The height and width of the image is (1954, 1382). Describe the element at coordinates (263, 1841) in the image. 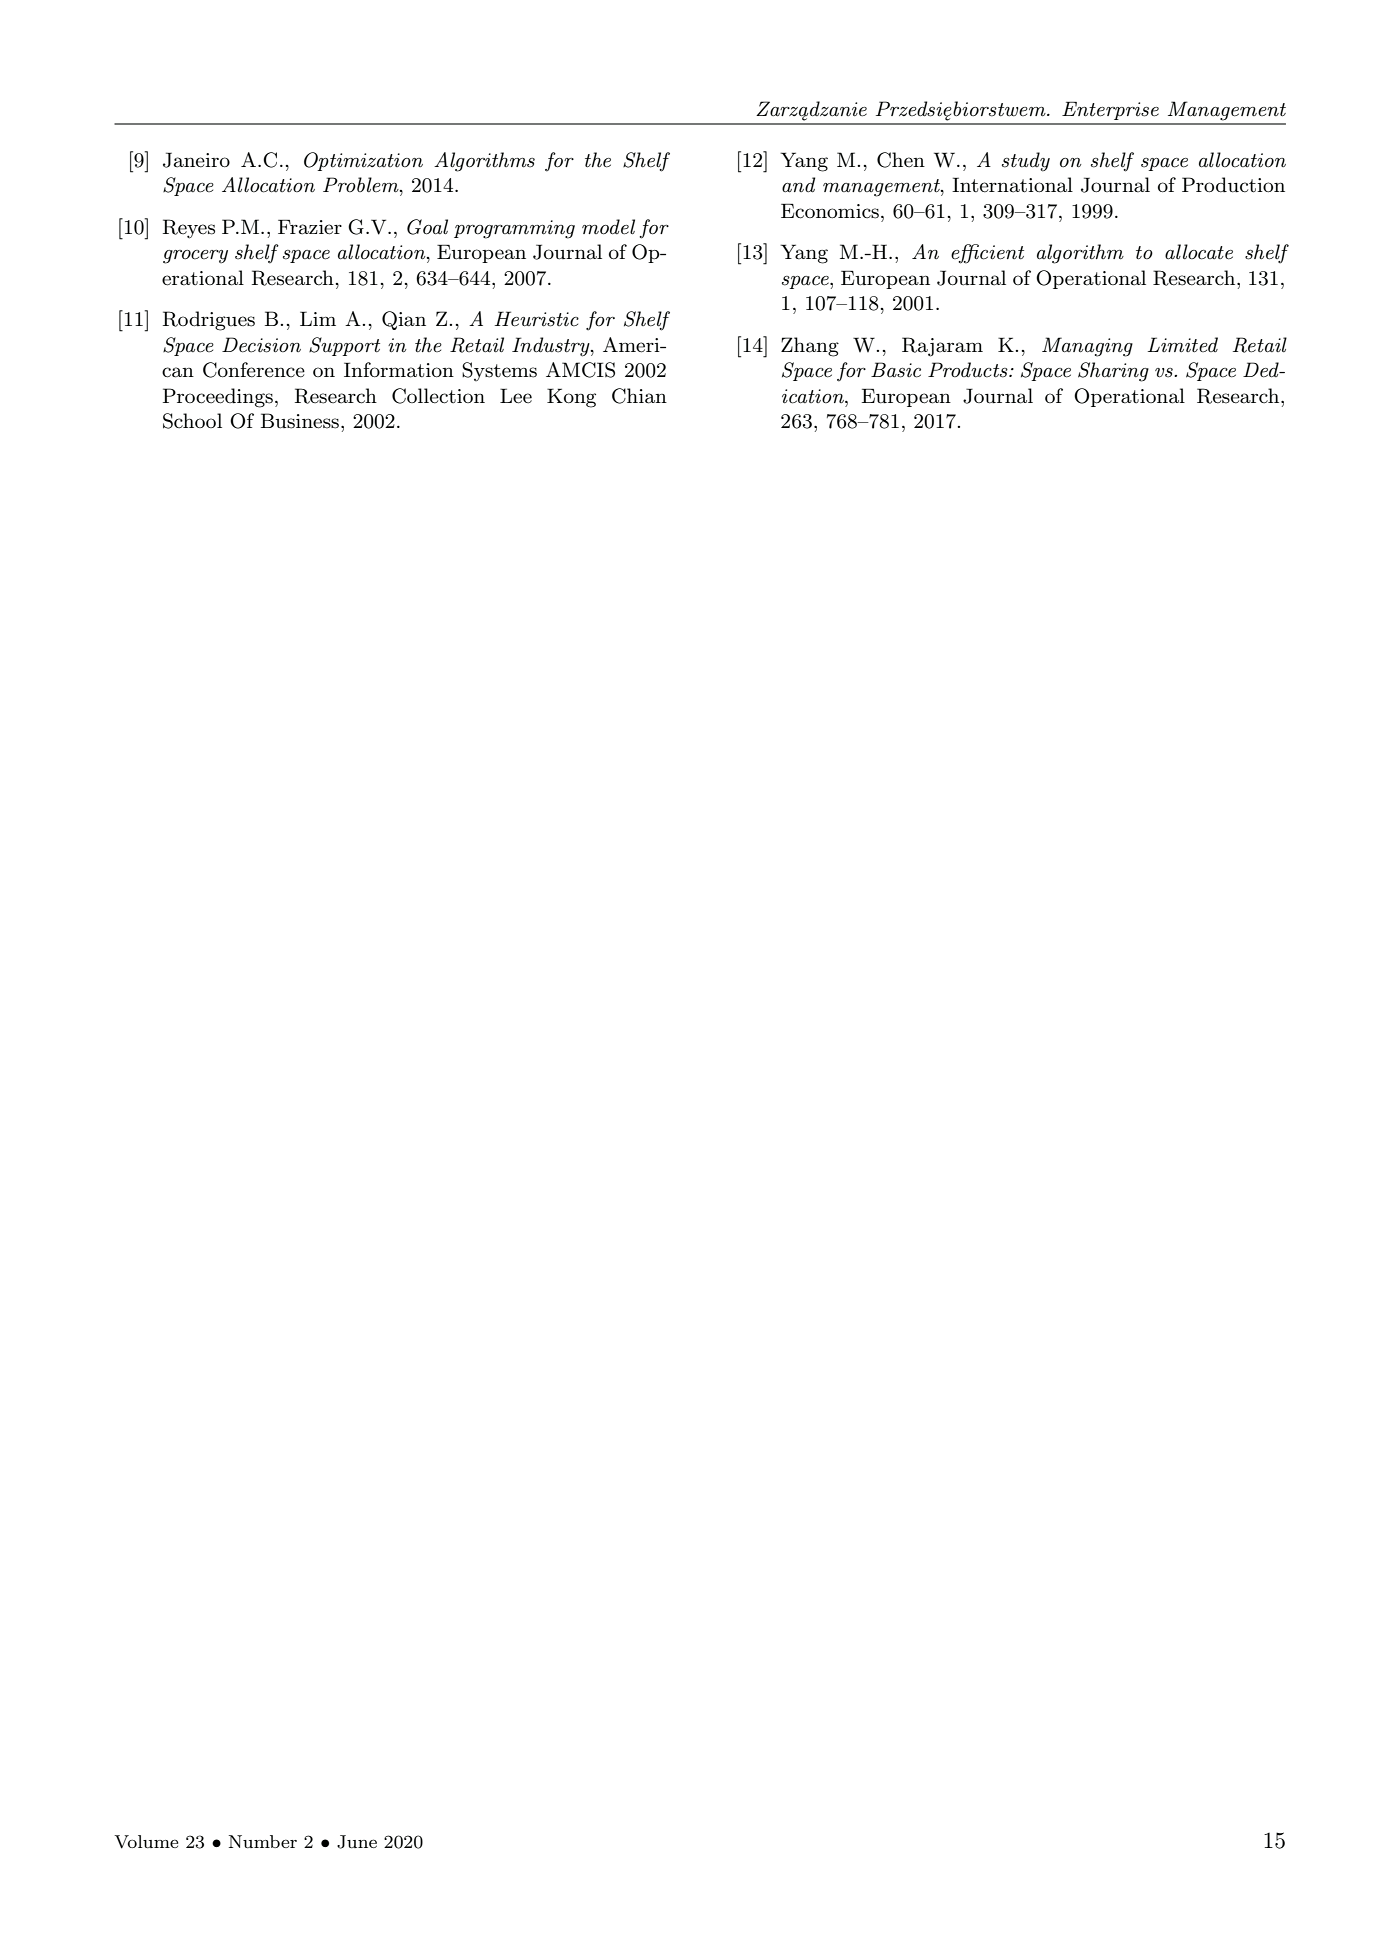

I see `Number` at that location.
